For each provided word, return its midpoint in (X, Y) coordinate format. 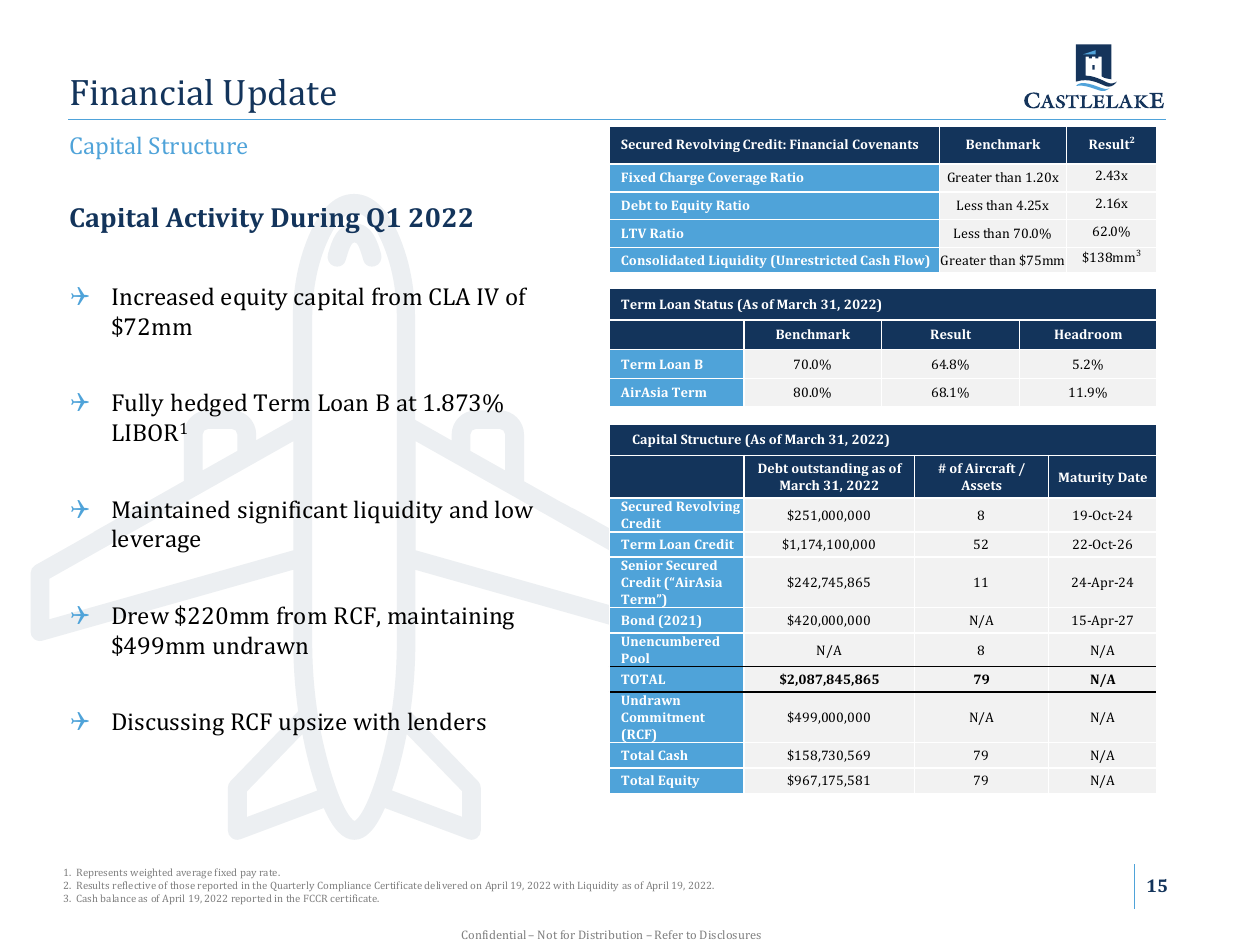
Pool (635, 658)
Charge (682, 178)
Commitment (663, 717)
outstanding (830, 469)
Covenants (885, 144)
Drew (140, 615)
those (183, 885)
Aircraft (990, 468)
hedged (209, 405)
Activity (214, 220)
